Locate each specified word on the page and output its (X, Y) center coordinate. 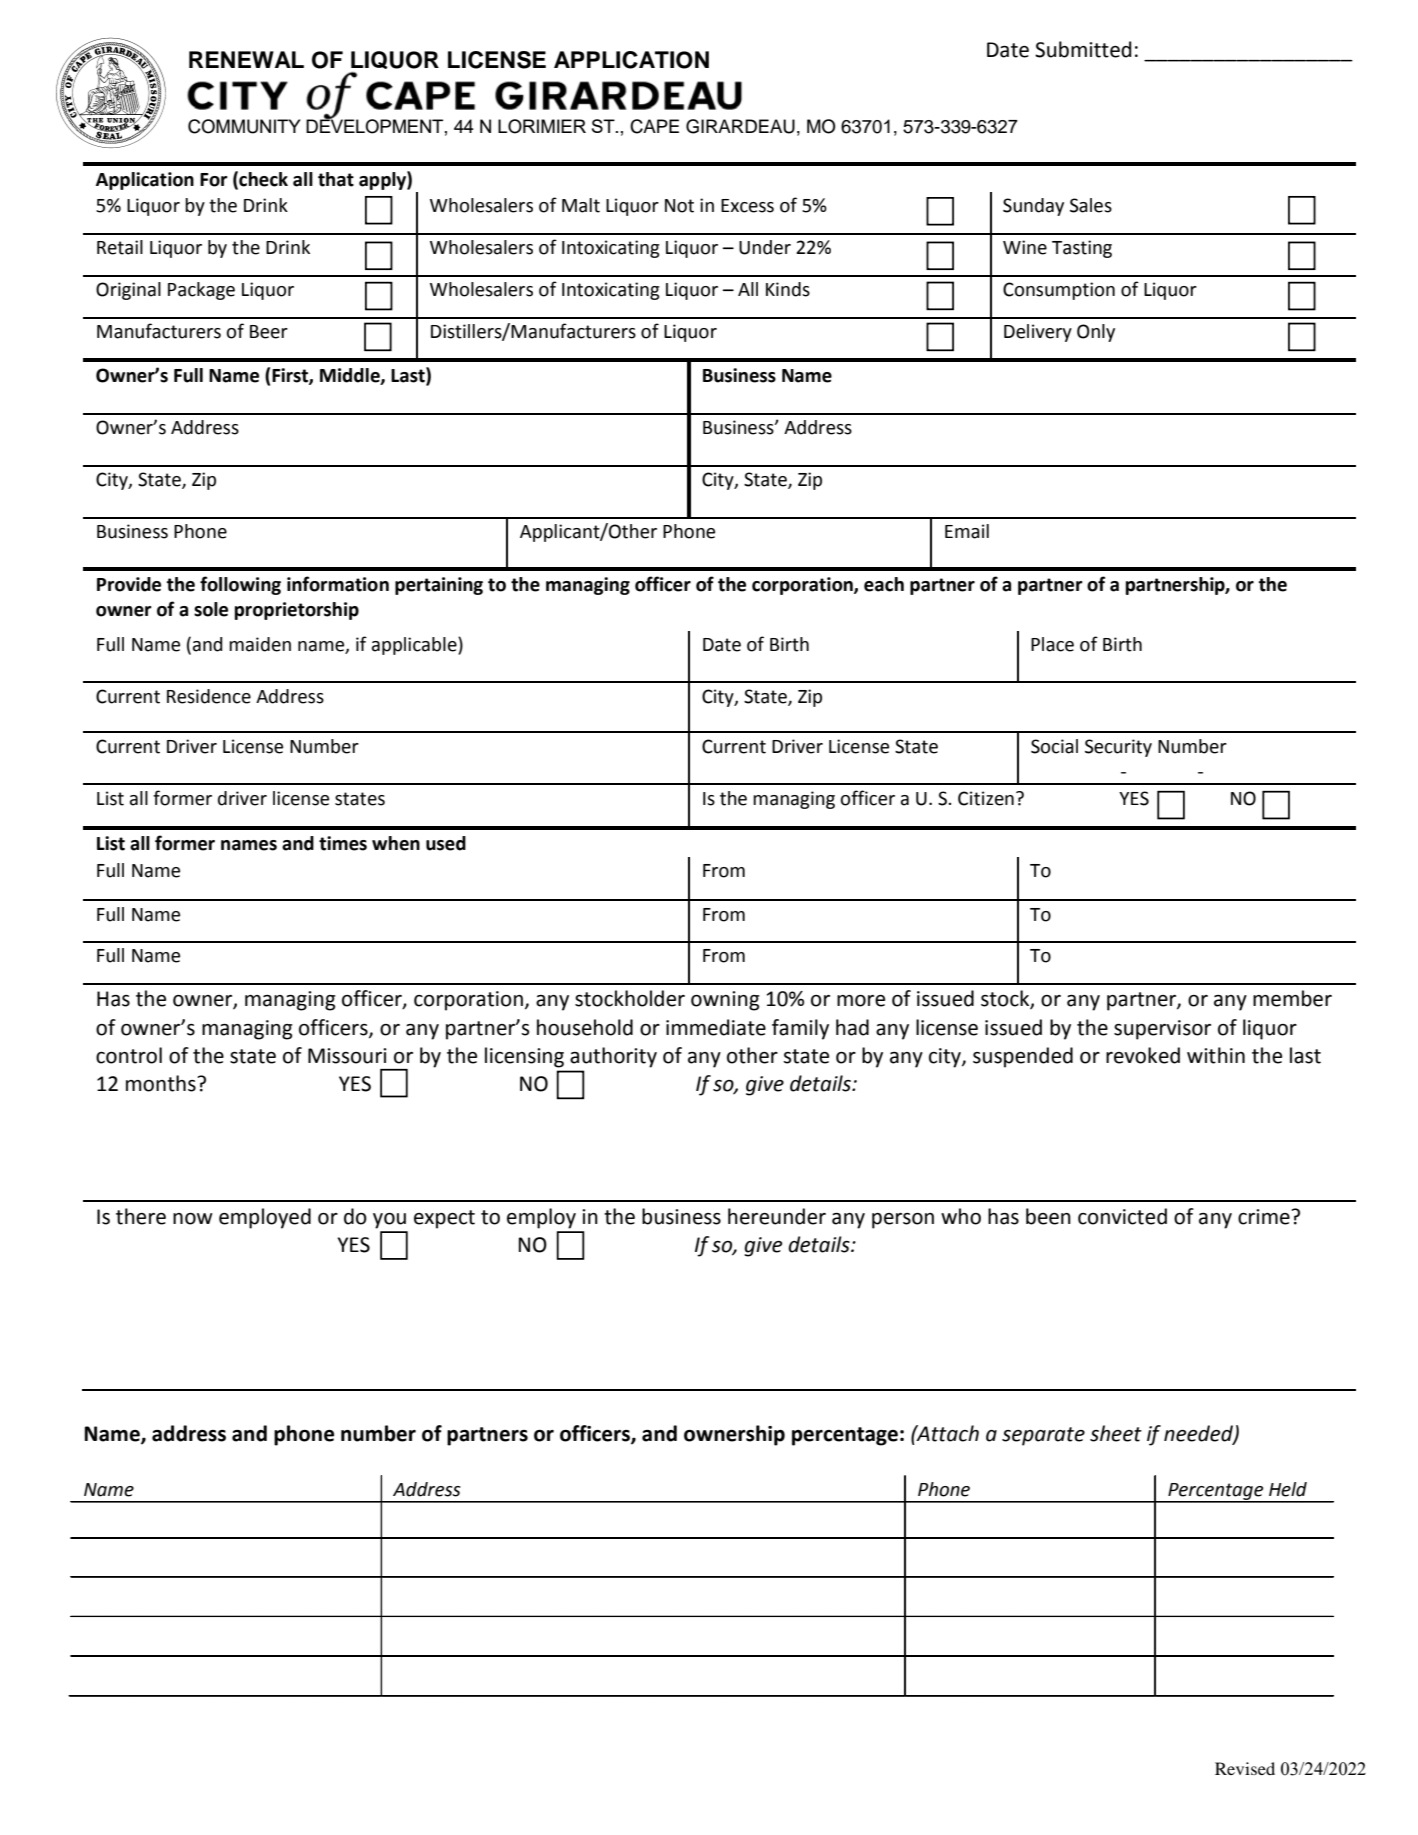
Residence (209, 696)
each (884, 584)
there (141, 1216)
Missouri (347, 1056)
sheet (1116, 1433)
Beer (269, 332)
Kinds (788, 289)
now (193, 1219)
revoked (1143, 1055)
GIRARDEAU (740, 126)
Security (1118, 748)
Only (1096, 333)
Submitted (1083, 49)
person (903, 1221)
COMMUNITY (244, 126)
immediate (716, 1027)
